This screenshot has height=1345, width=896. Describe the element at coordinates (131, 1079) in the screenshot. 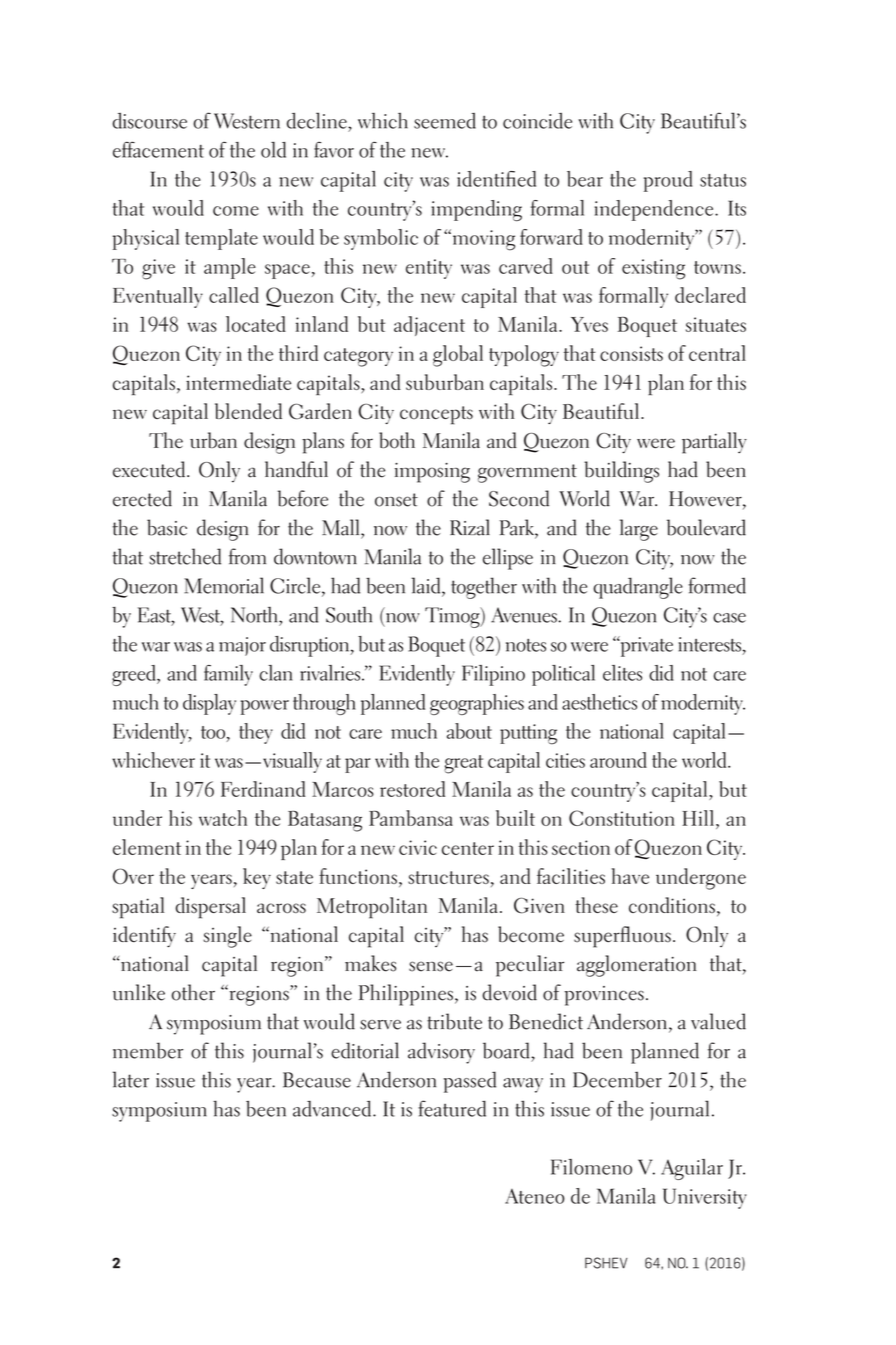

I see `later` at that location.
